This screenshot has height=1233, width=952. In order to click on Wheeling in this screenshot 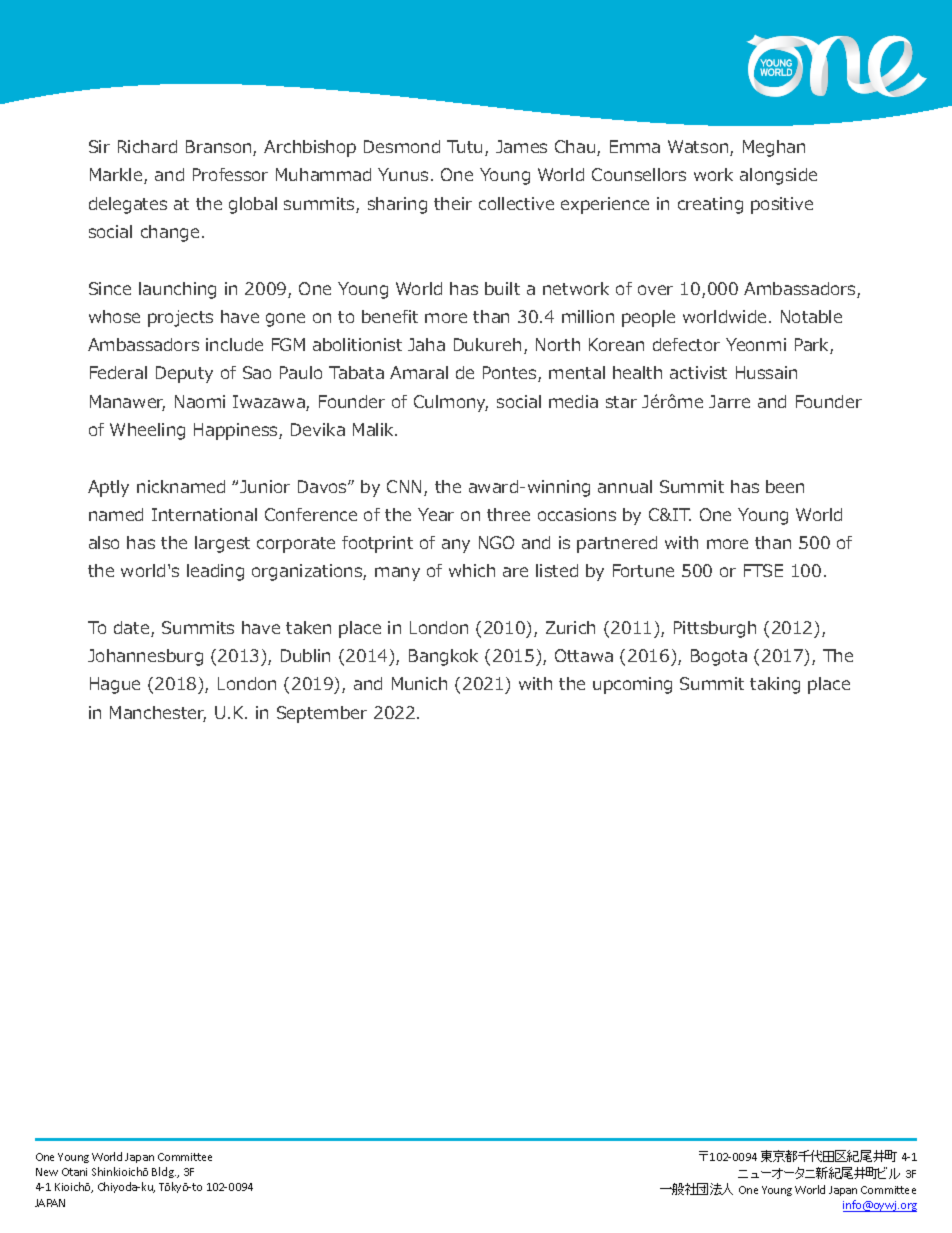, I will do `click(147, 431)`.
